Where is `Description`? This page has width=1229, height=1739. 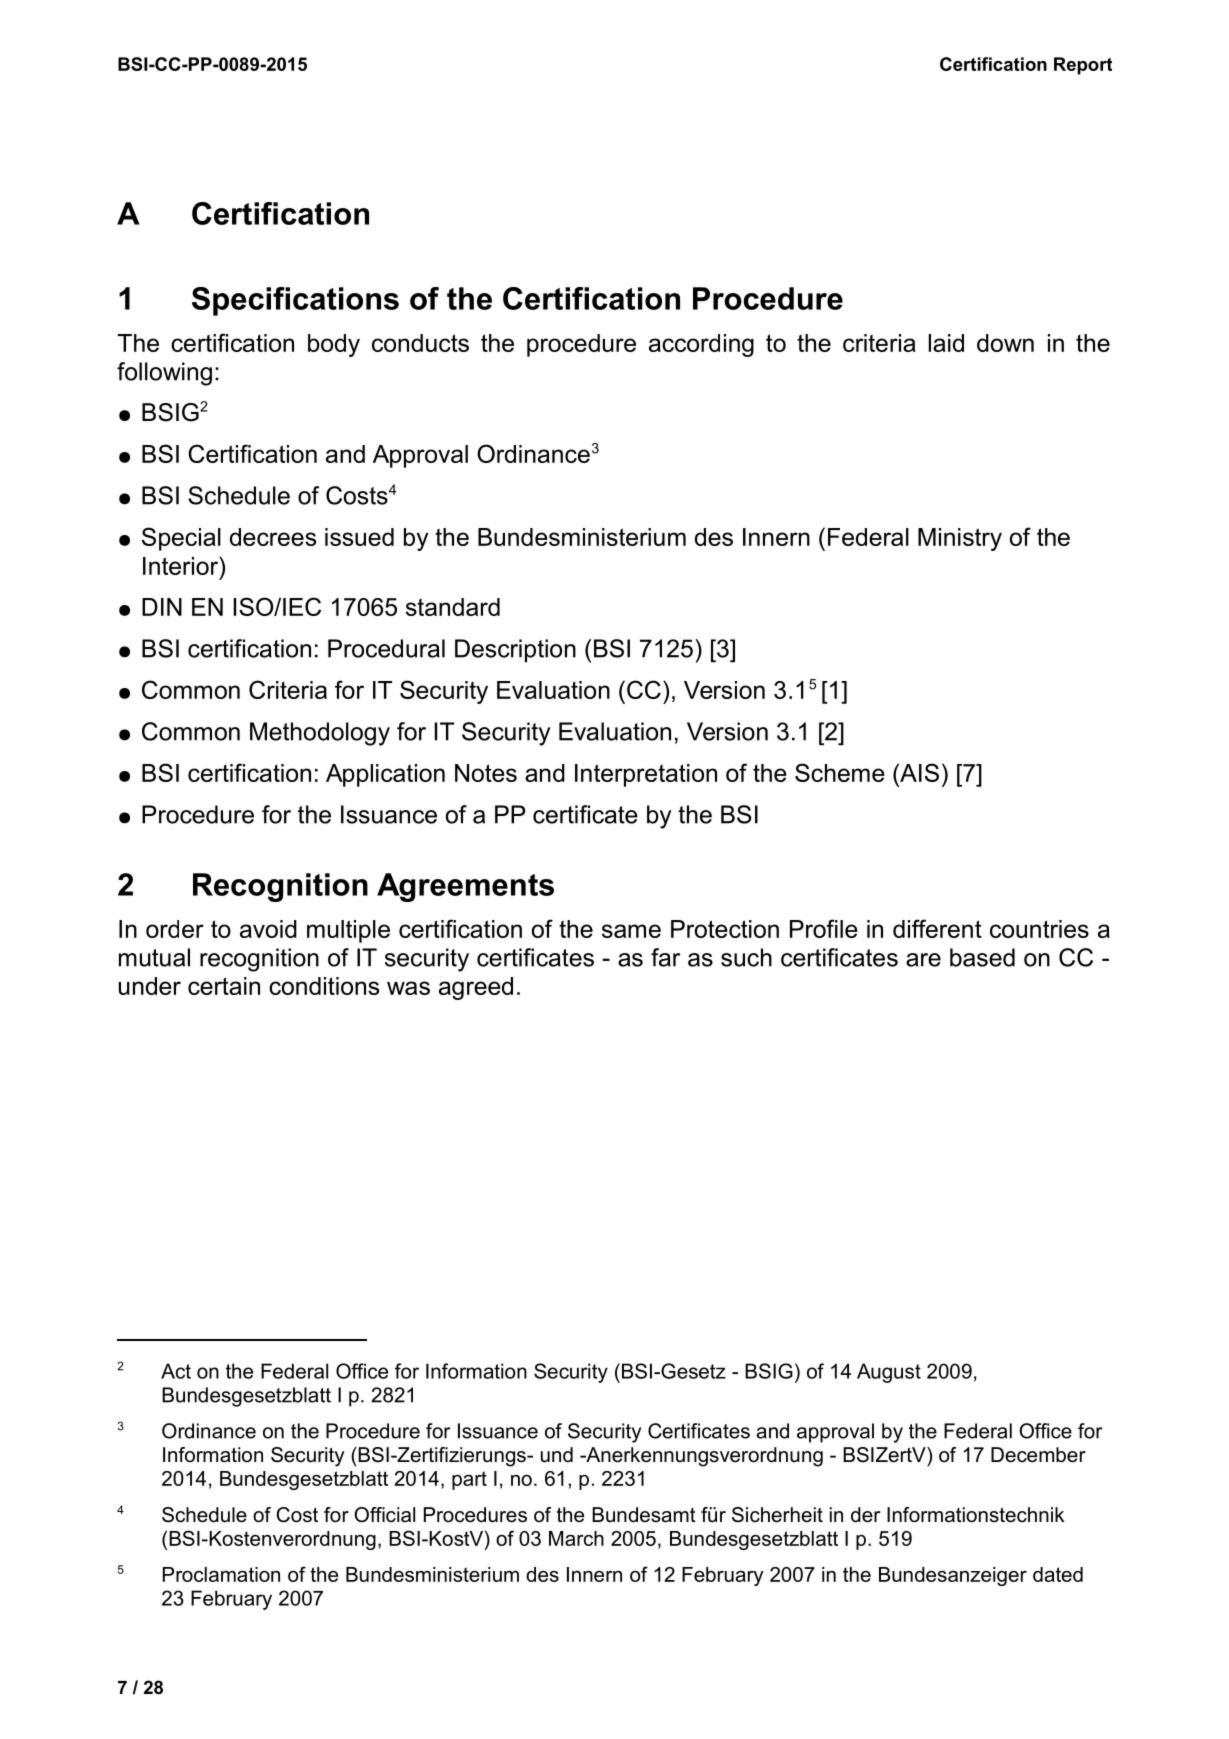 Description is located at coordinates (515, 650).
